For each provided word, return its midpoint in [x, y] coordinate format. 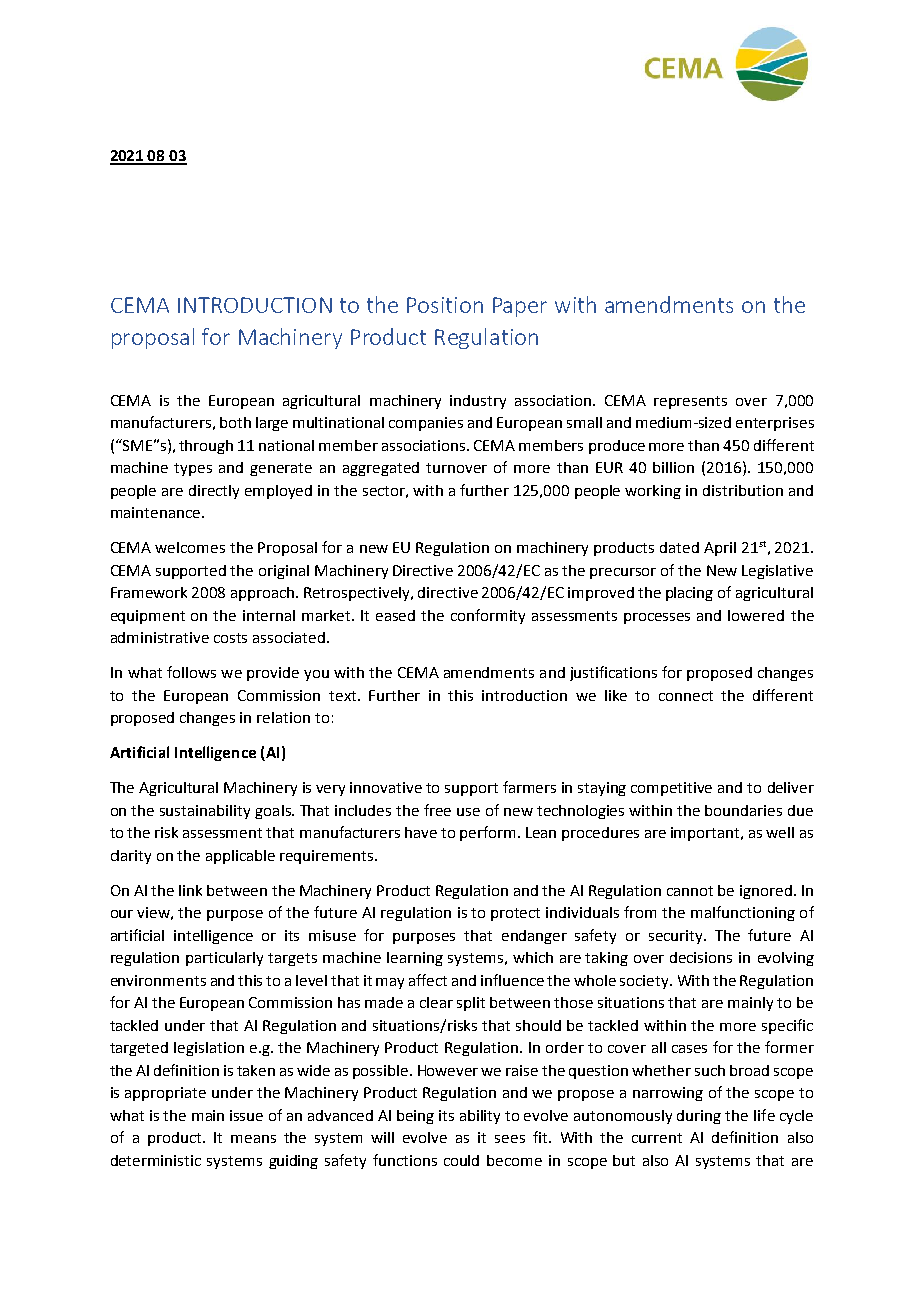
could [461, 1160]
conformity [488, 616]
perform [489, 833]
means [253, 1139]
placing [689, 594]
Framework [149, 592]
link [190, 890]
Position [445, 305]
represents [690, 402]
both [235, 422]
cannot [690, 891]
